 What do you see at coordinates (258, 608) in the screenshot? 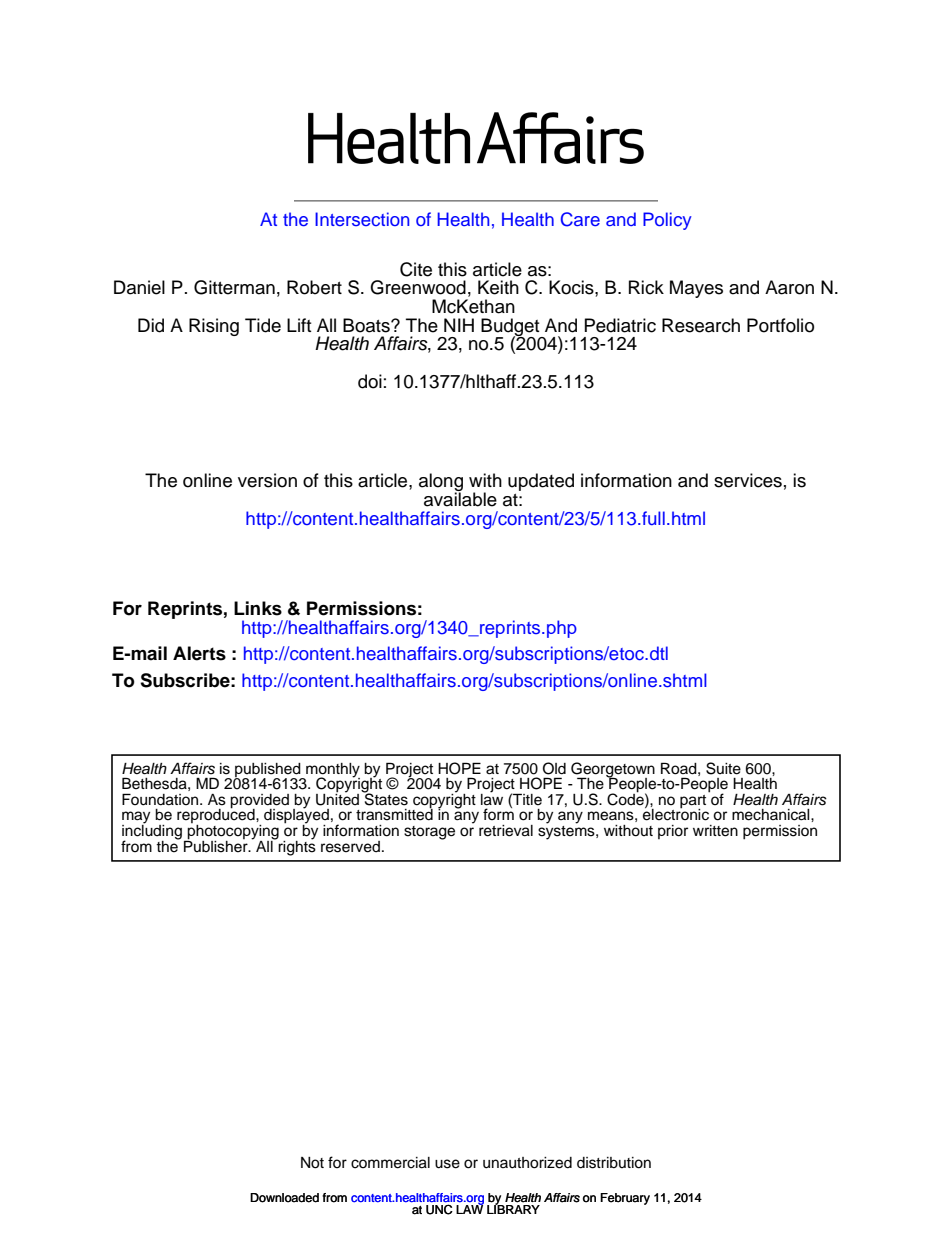
I see `Links` at bounding box center [258, 608].
